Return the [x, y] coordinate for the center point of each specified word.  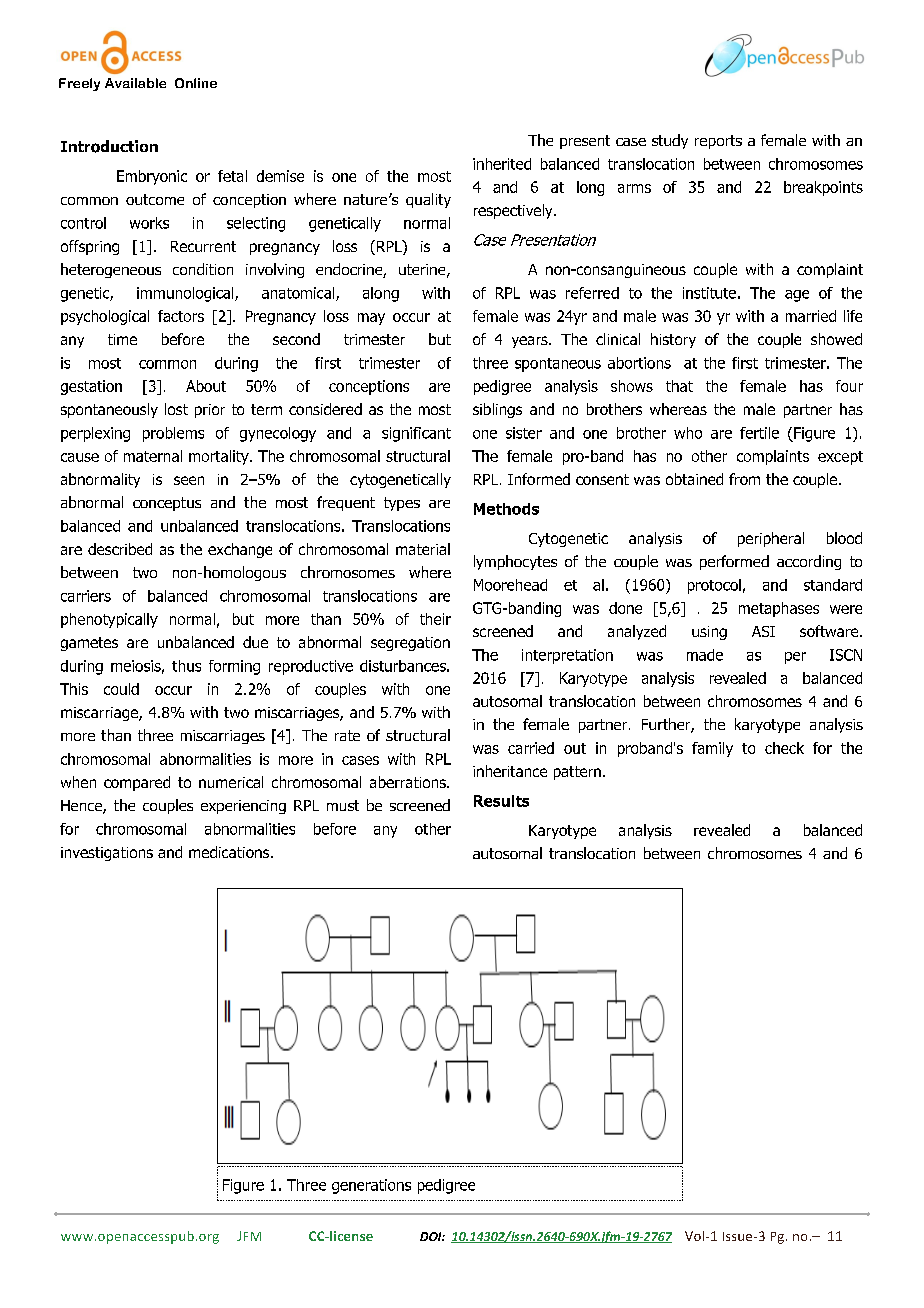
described [120, 549]
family [712, 749]
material [423, 549]
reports [718, 142]
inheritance [510, 771]
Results [501, 801]
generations [371, 1186]
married [811, 316]
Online [196, 83]
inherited [502, 164]
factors [181, 316]
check [784, 748]
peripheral [771, 539]
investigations [107, 854]
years [531, 342]
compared [137, 783]
